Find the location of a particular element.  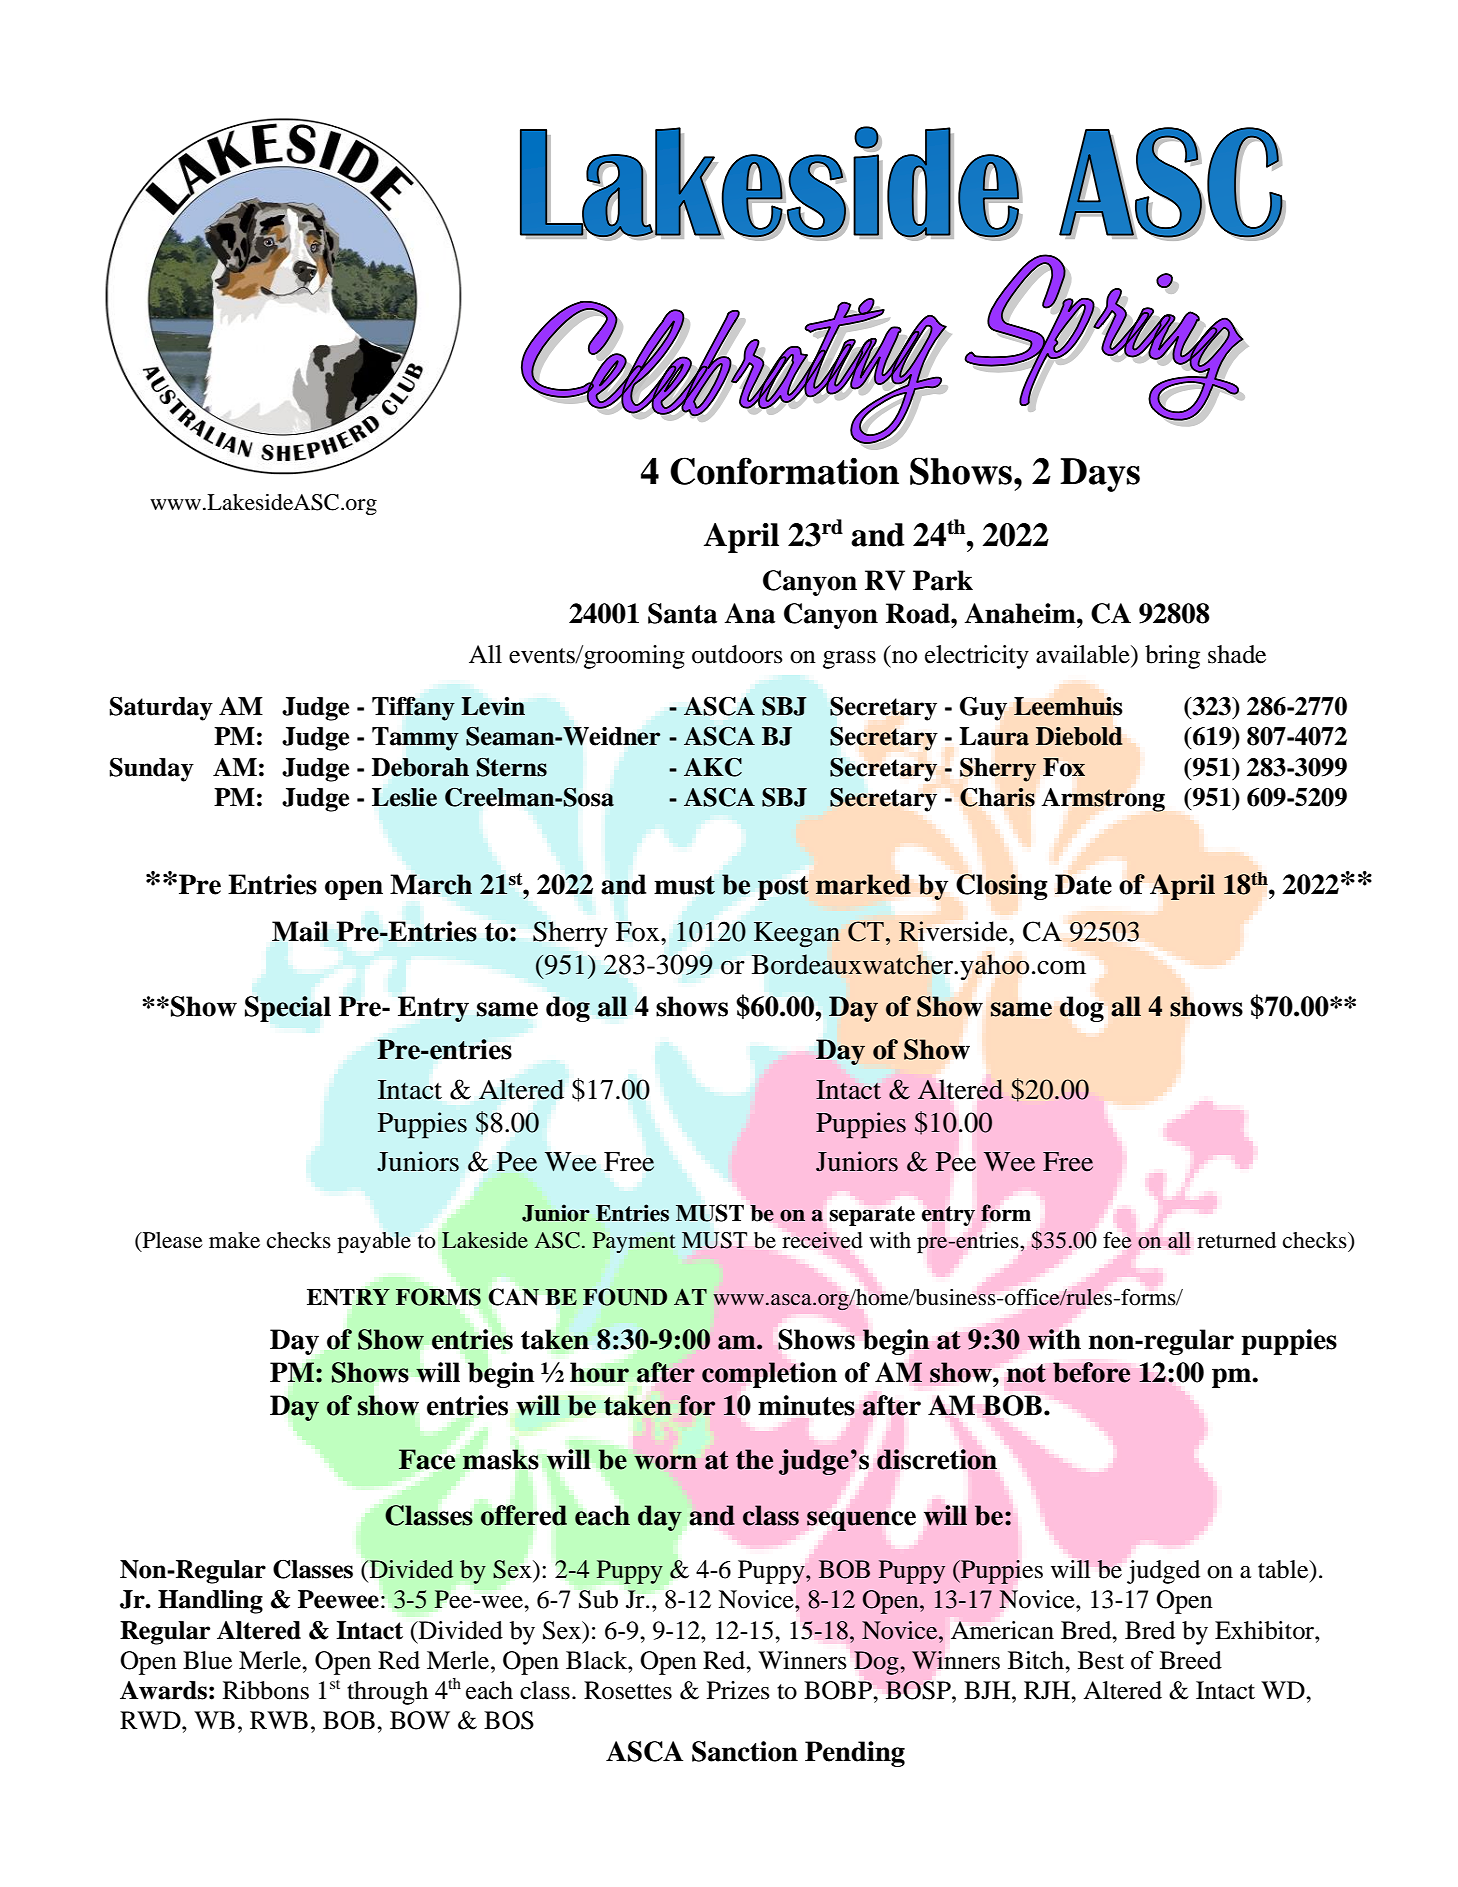

Tiffany is located at coordinates (413, 709).
